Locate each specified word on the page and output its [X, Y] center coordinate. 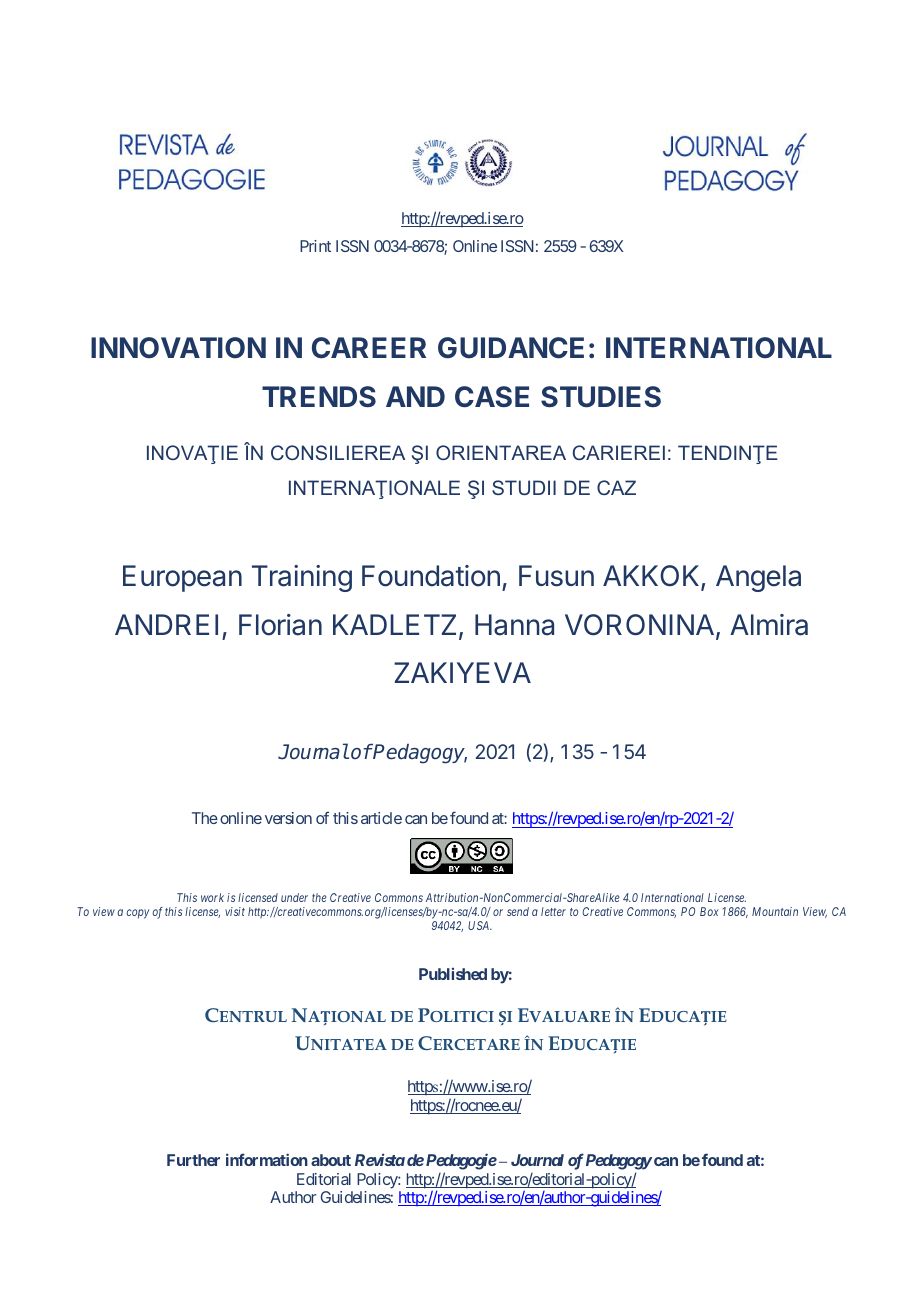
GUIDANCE [511, 348]
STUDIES [601, 397]
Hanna [514, 625]
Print [315, 246]
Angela [758, 578]
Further [193, 1160]
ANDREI [166, 624]
